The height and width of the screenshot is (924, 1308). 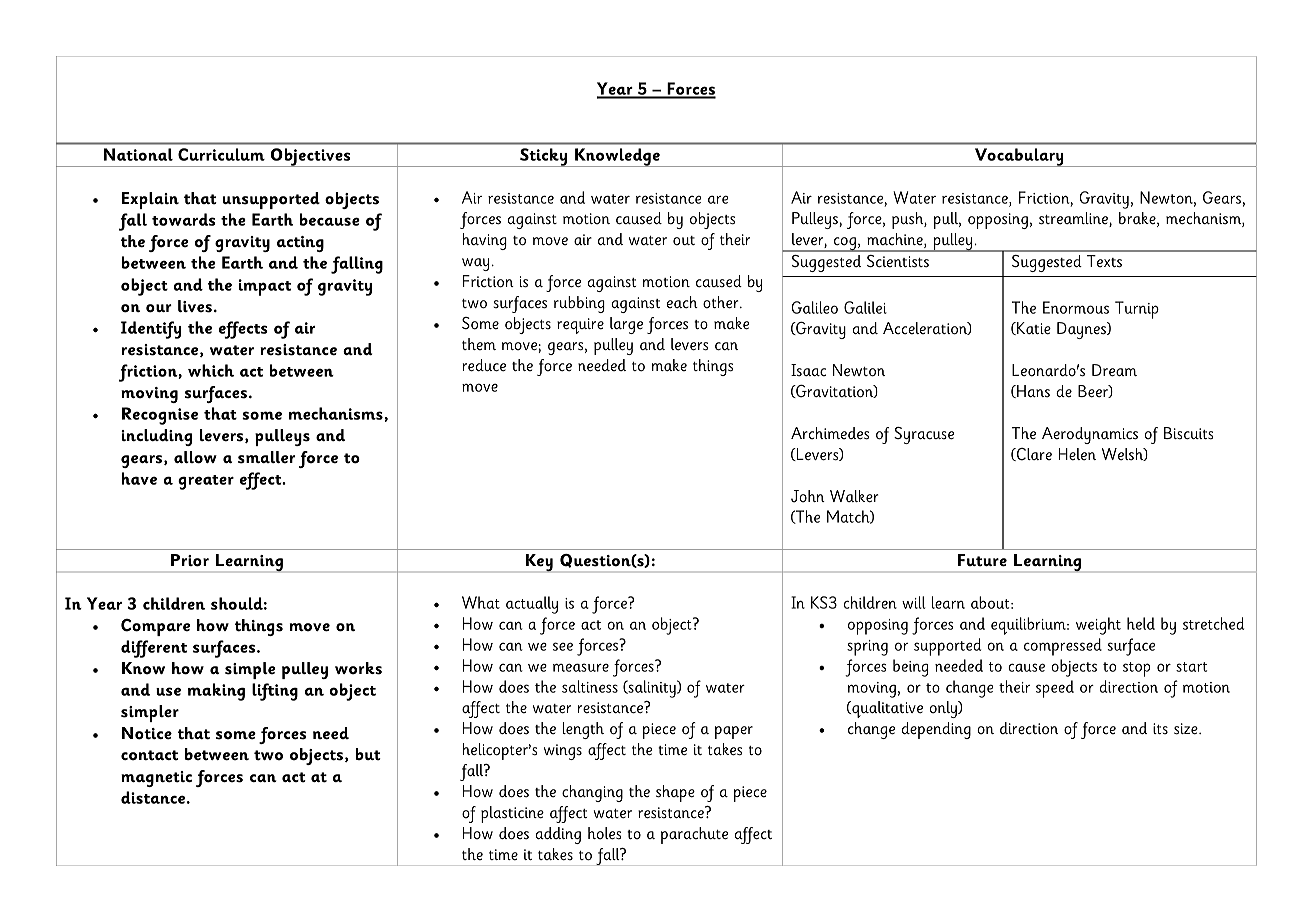 I want to click on greater, so click(x=206, y=482).
